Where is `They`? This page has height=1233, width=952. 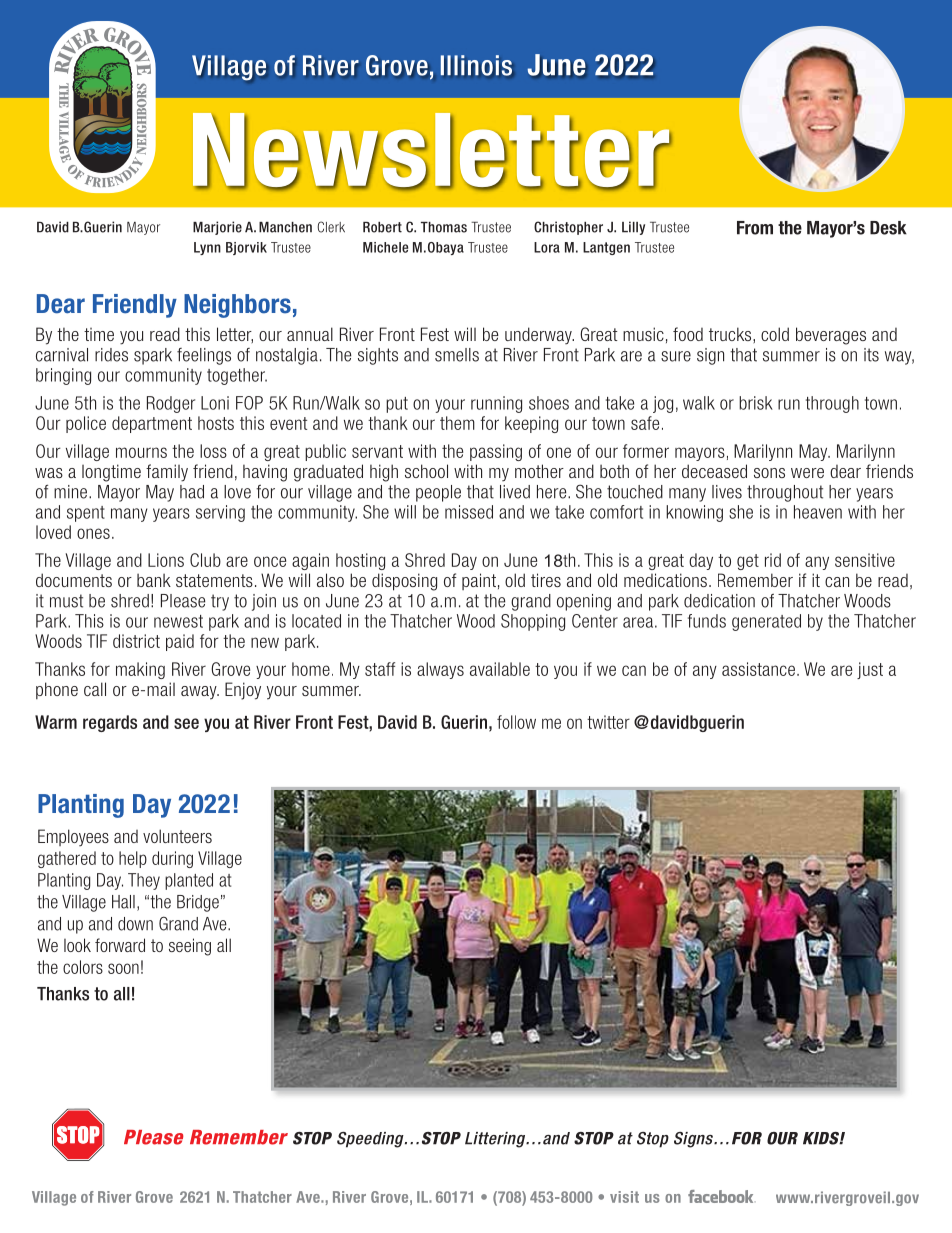 They is located at coordinates (144, 881).
